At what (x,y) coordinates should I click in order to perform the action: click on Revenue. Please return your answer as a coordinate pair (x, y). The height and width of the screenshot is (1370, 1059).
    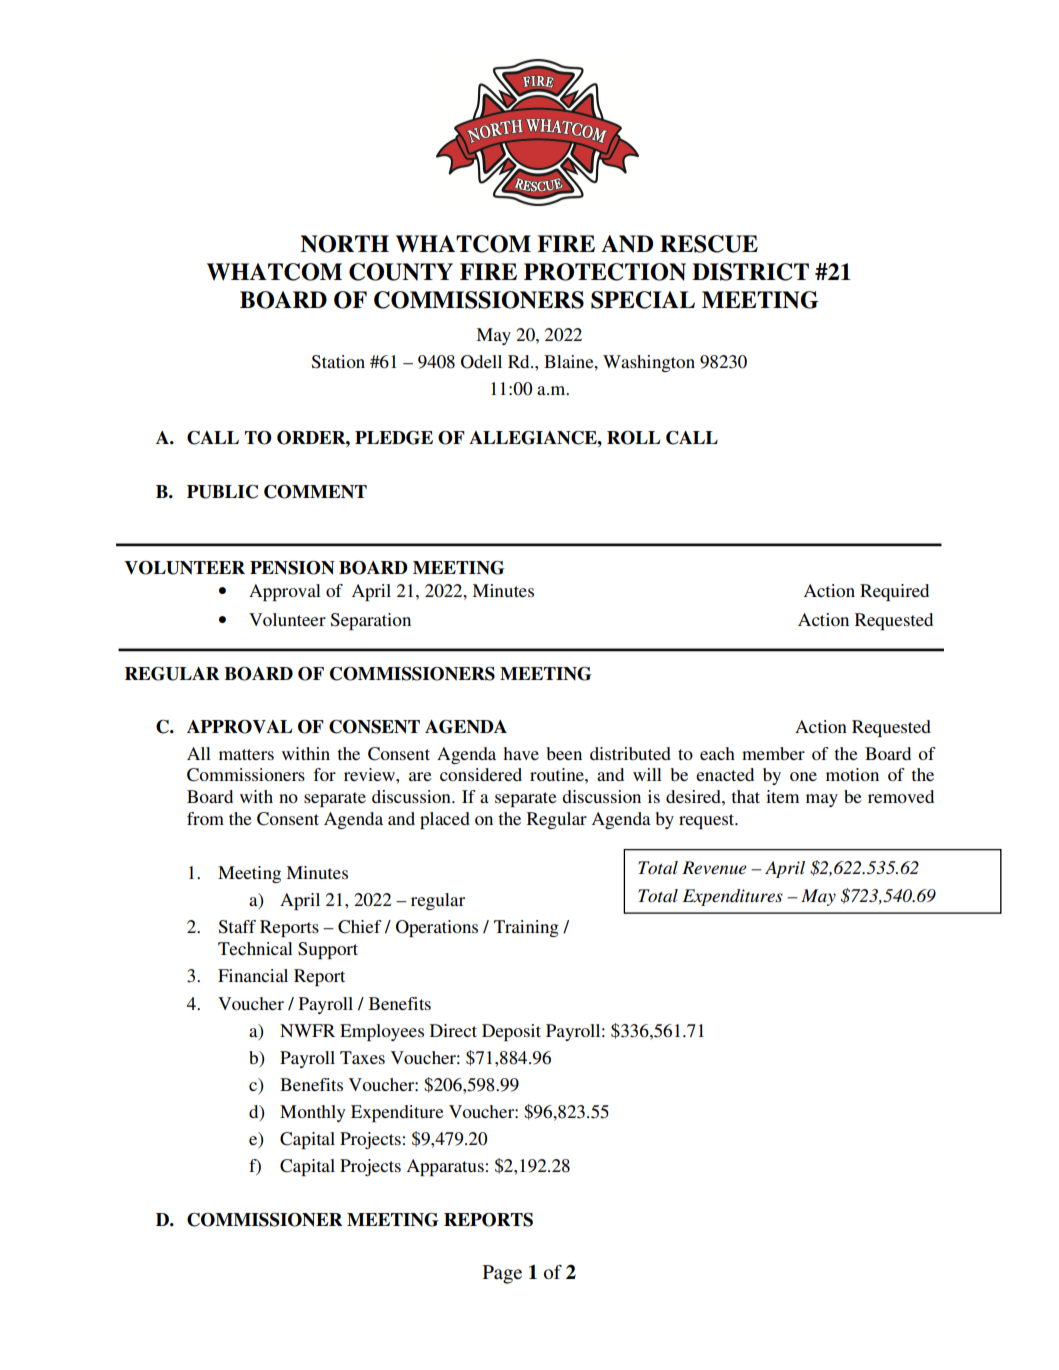
    Looking at the image, I should click on (714, 867).
